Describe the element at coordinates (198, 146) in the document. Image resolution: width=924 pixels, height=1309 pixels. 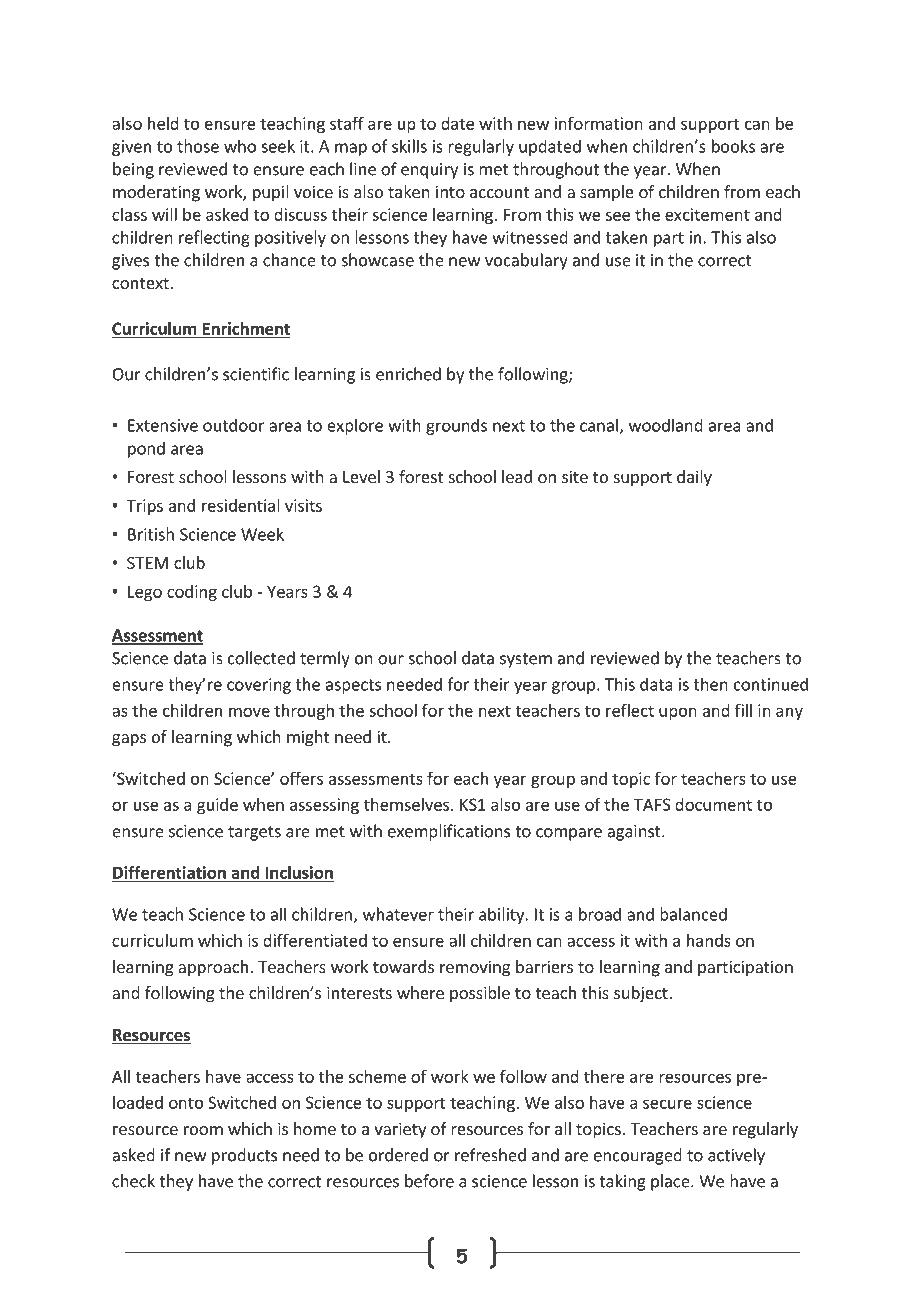
I see `those` at that location.
